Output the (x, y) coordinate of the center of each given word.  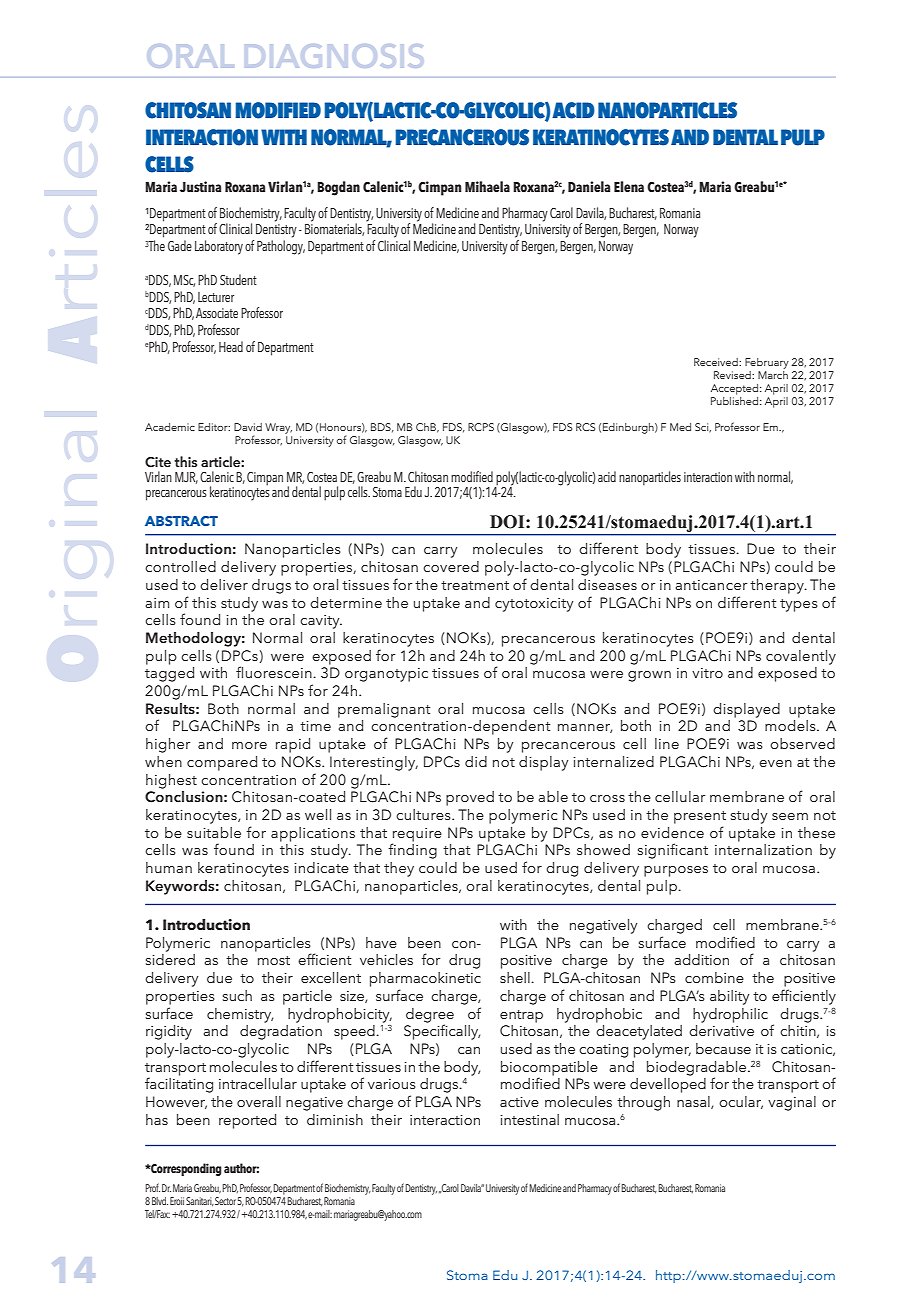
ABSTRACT (181, 521)
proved (470, 798)
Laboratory (219, 247)
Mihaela (487, 187)
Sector (225, 1201)
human (169, 867)
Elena (629, 187)
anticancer (711, 585)
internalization (763, 849)
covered (451, 566)
